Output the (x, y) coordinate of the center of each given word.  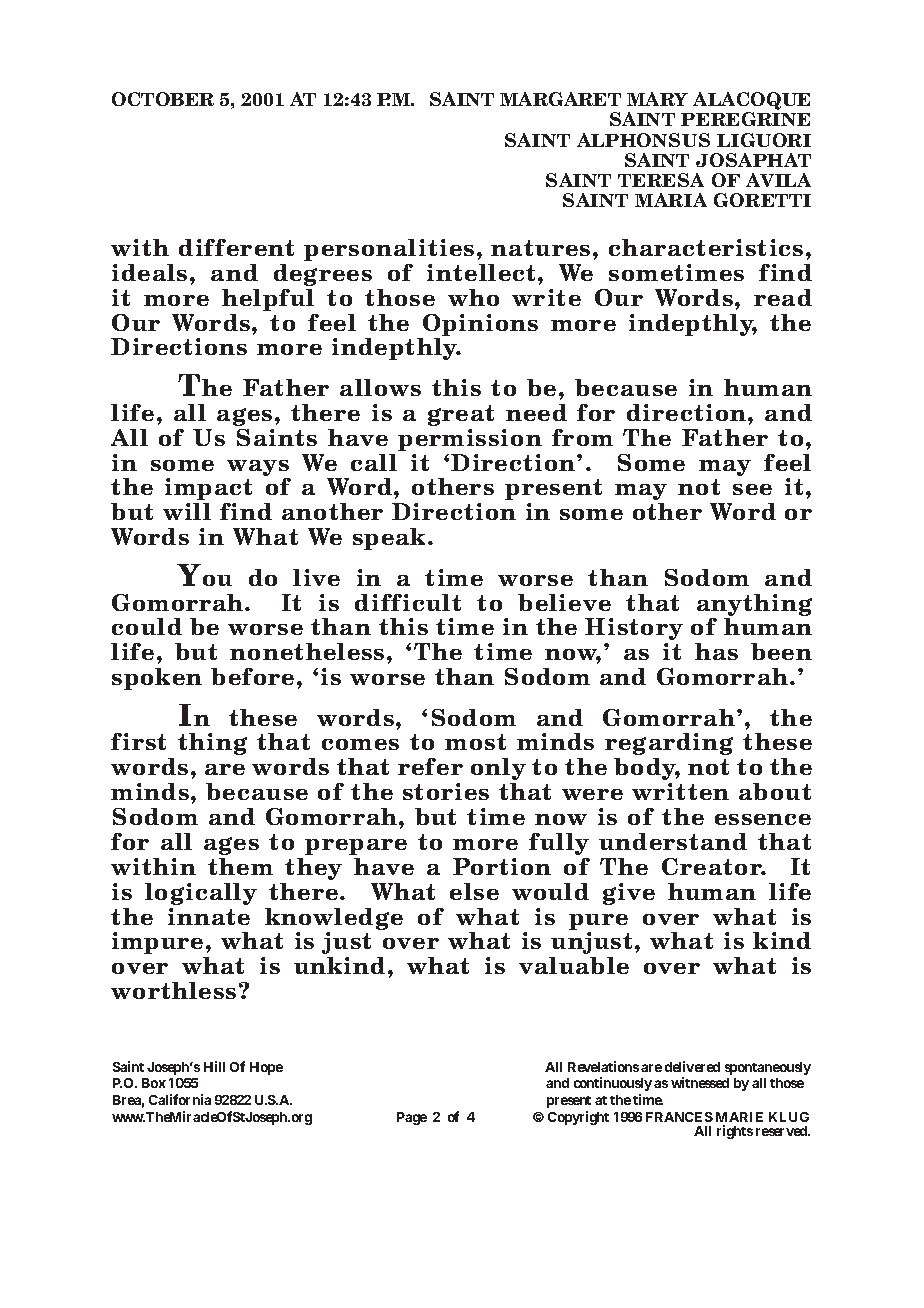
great (461, 415)
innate (209, 916)
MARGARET (560, 99)
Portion (502, 866)
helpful (268, 300)
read (783, 297)
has (716, 651)
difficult (408, 602)
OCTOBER (163, 99)
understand (673, 841)
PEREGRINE (745, 119)
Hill (214, 1066)
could (147, 626)
